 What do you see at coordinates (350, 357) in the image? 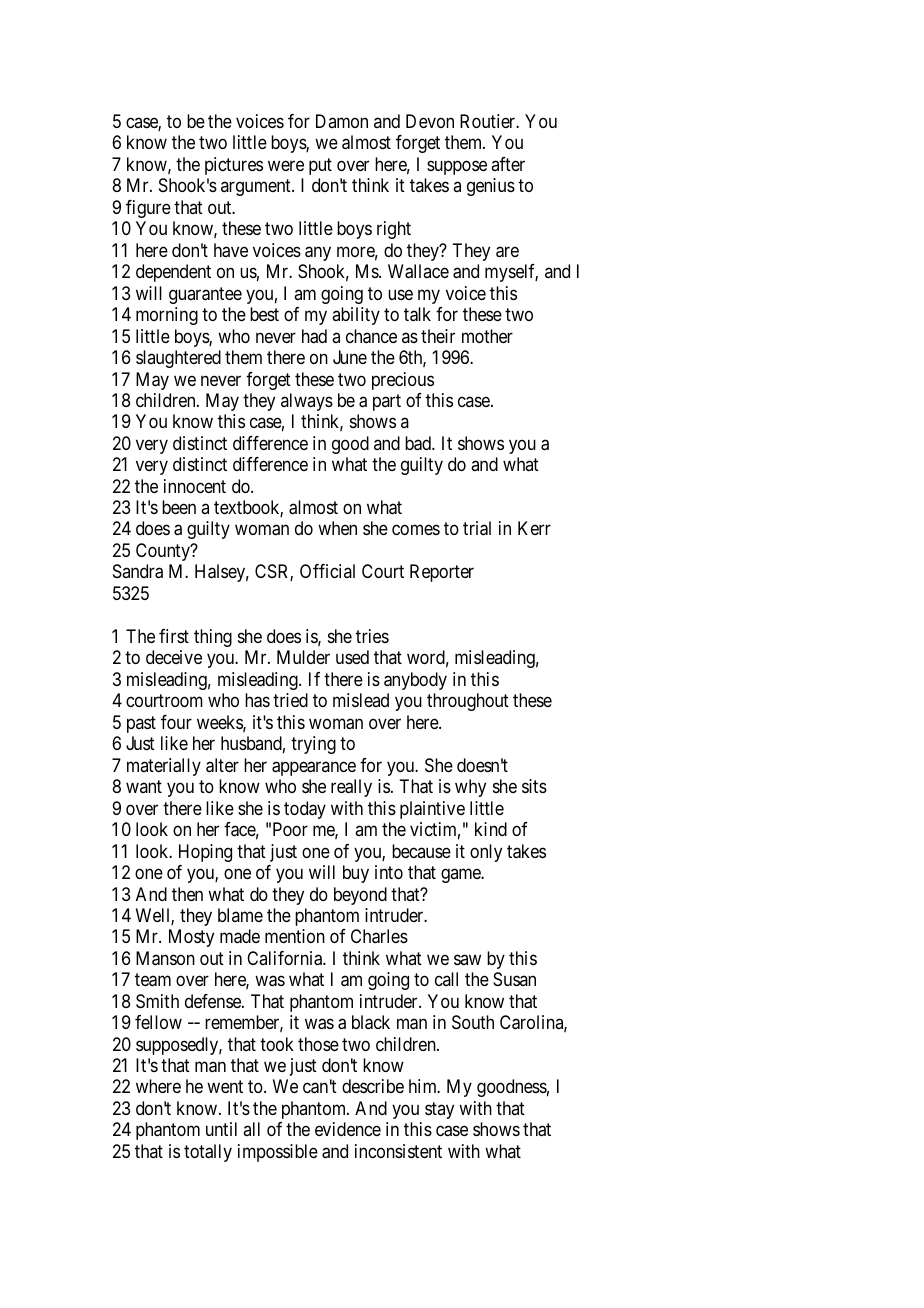
I see `June` at bounding box center [350, 357].
